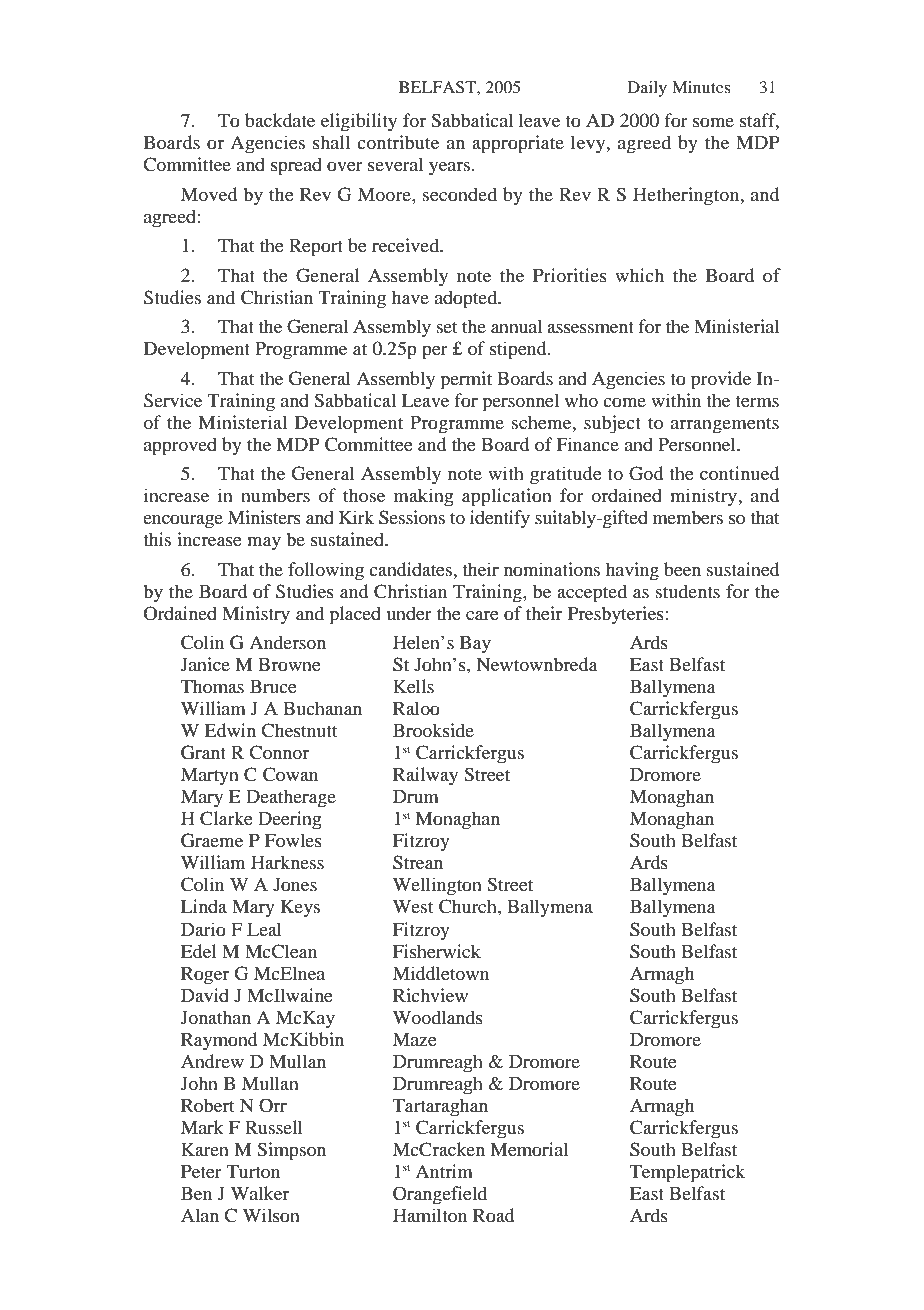 The height and width of the image is (1310, 924). What do you see at coordinates (721, 380) in the image?
I see `provide` at bounding box center [721, 380].
